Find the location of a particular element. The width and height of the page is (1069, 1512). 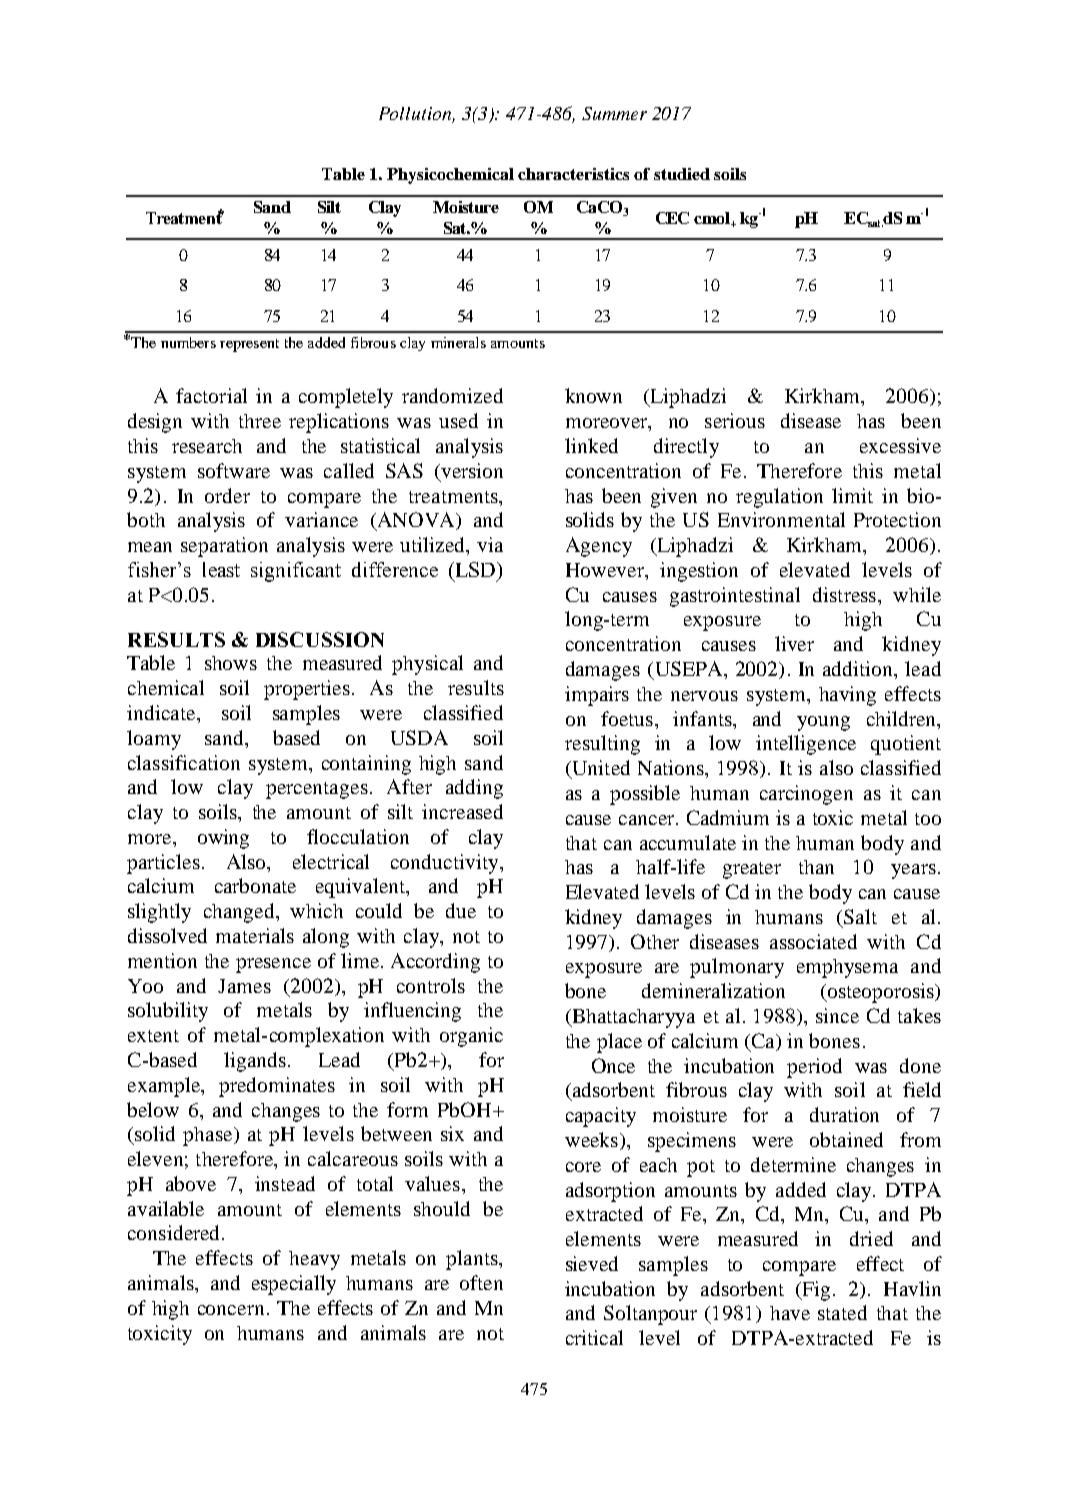

studied is located at coordinates (682, 174).
